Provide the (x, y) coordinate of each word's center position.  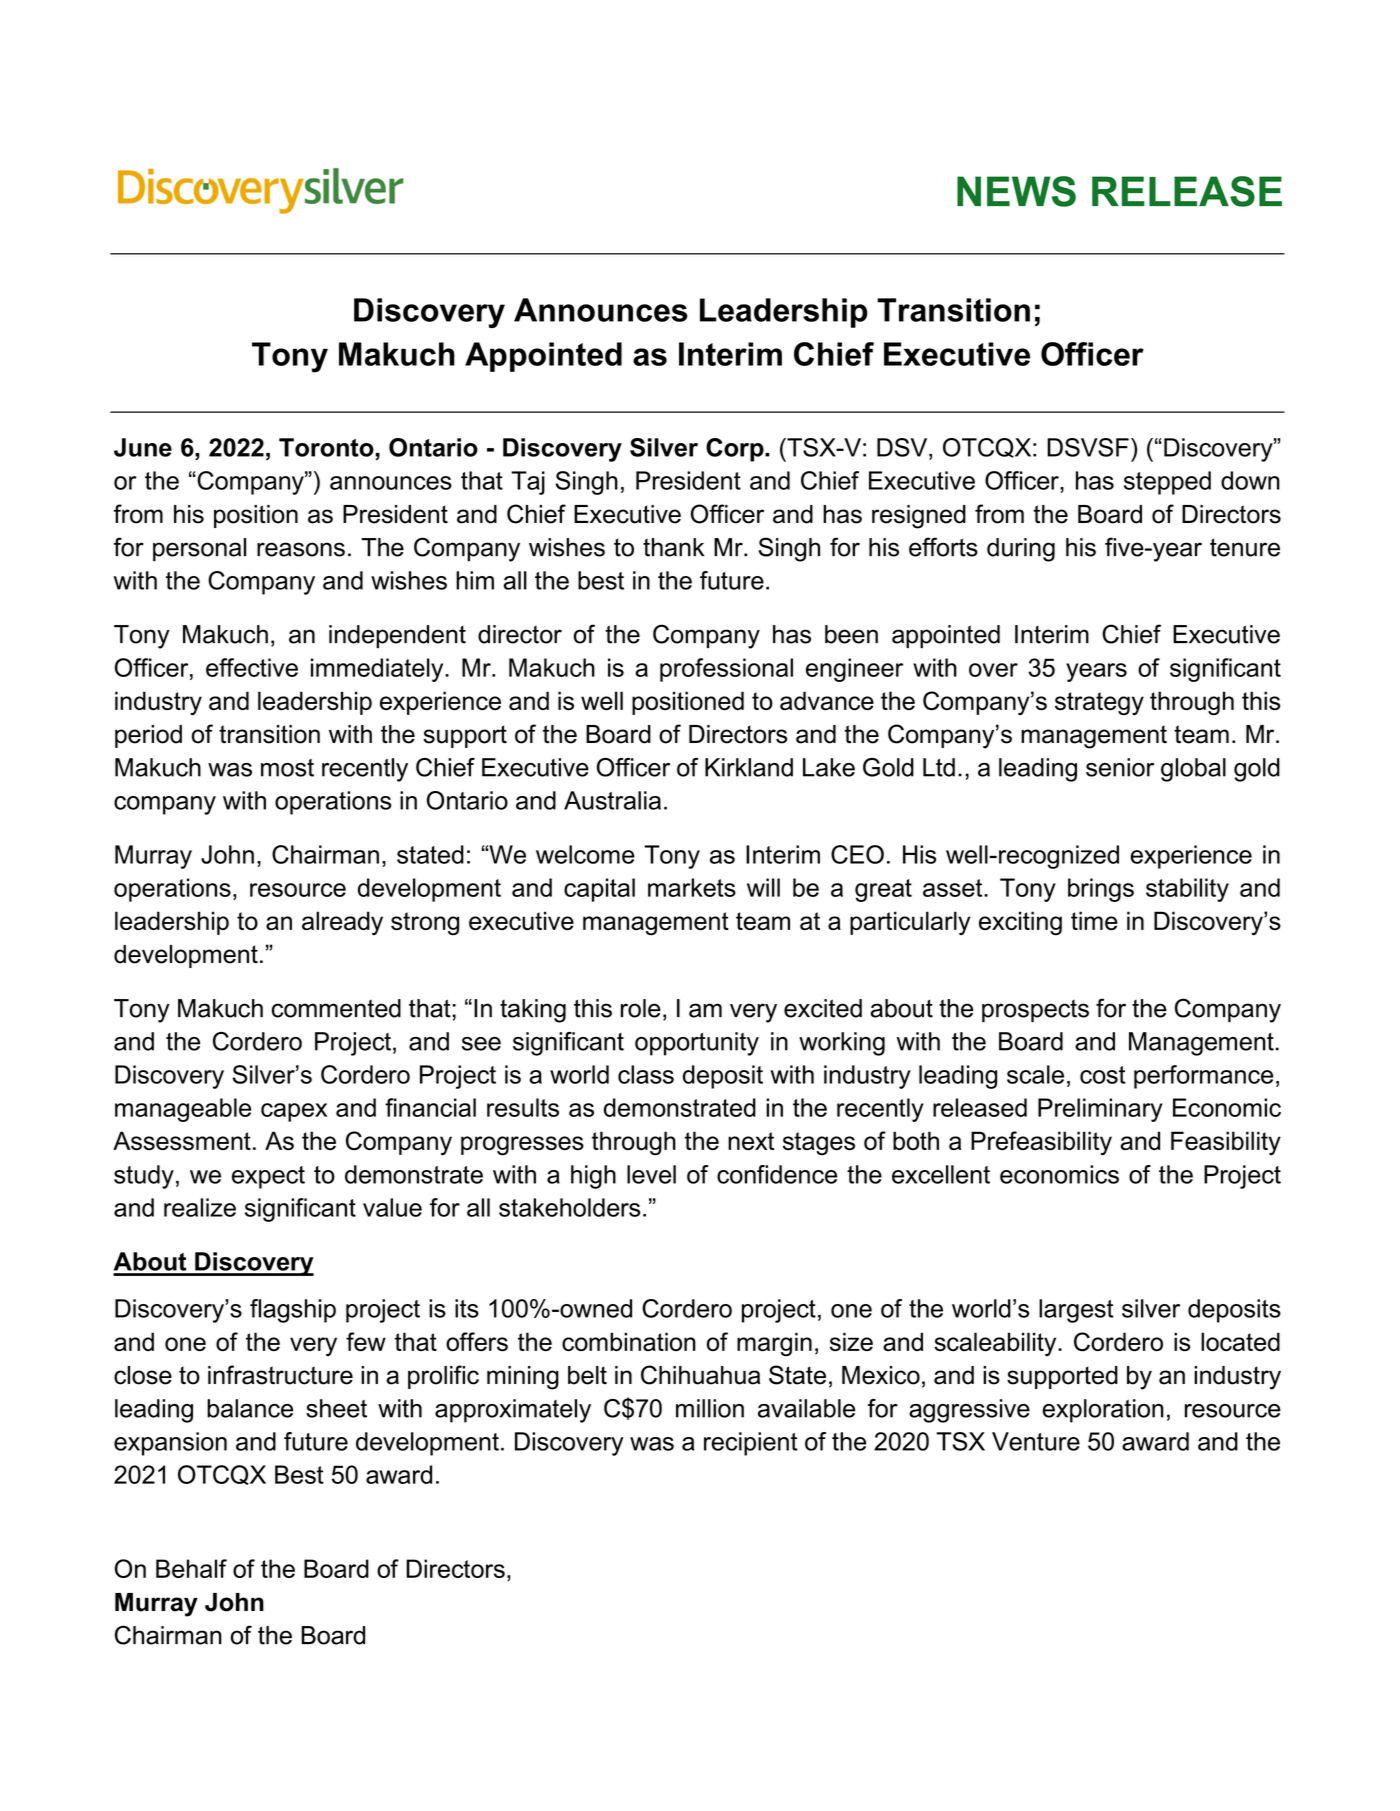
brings (1101, 890)
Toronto (327, 447)
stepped (1167, 483)
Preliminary (1100, 1110)
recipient (751, 1444)
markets (692, 887)
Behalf (191, 1568)
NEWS (1016, 191)
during (1021, 550)
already (342, 923)
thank (673, 547)
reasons (301, 549)
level (651, 1174)
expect (268, 1177)
